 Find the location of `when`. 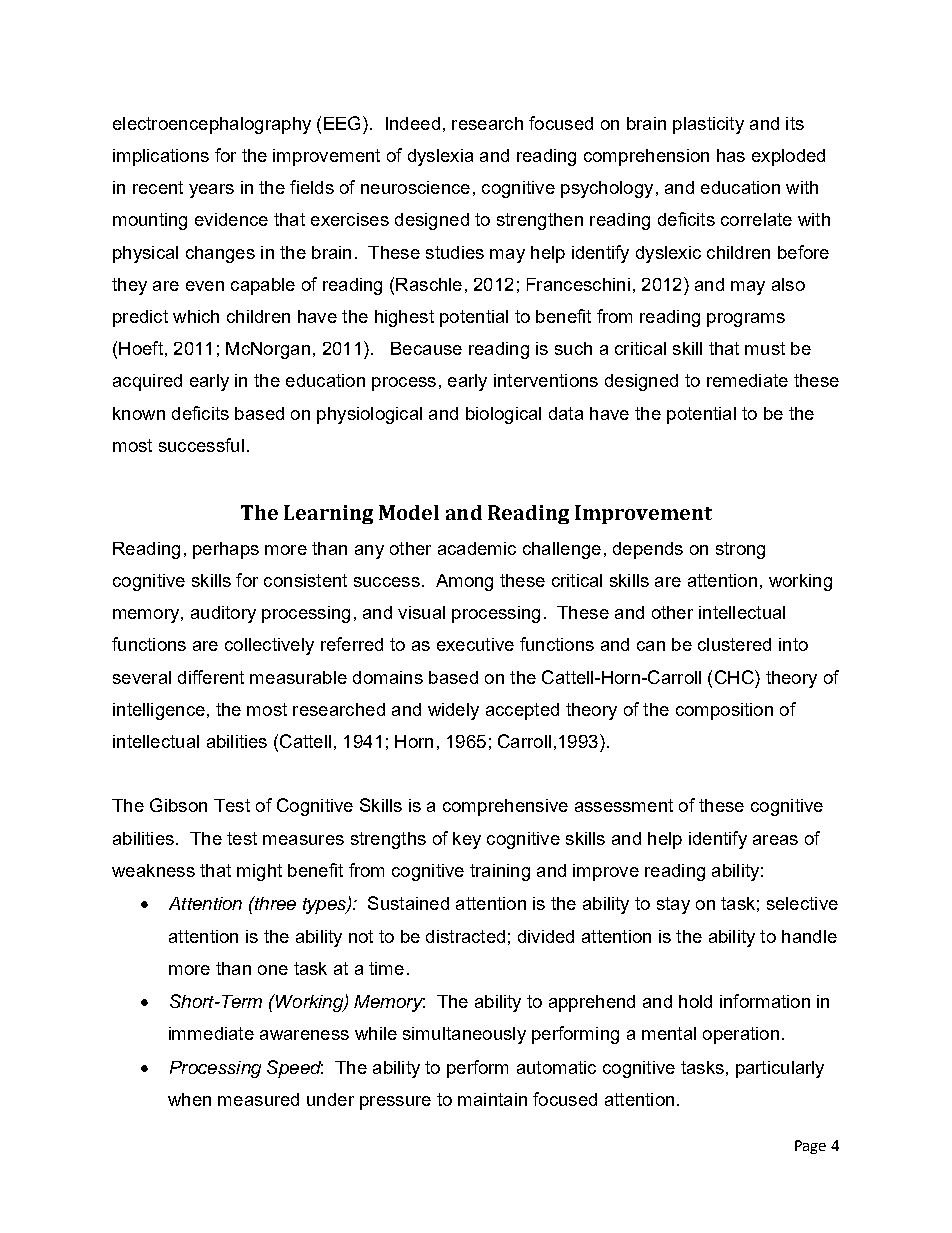

when is located at coordinates (189, 1099).
